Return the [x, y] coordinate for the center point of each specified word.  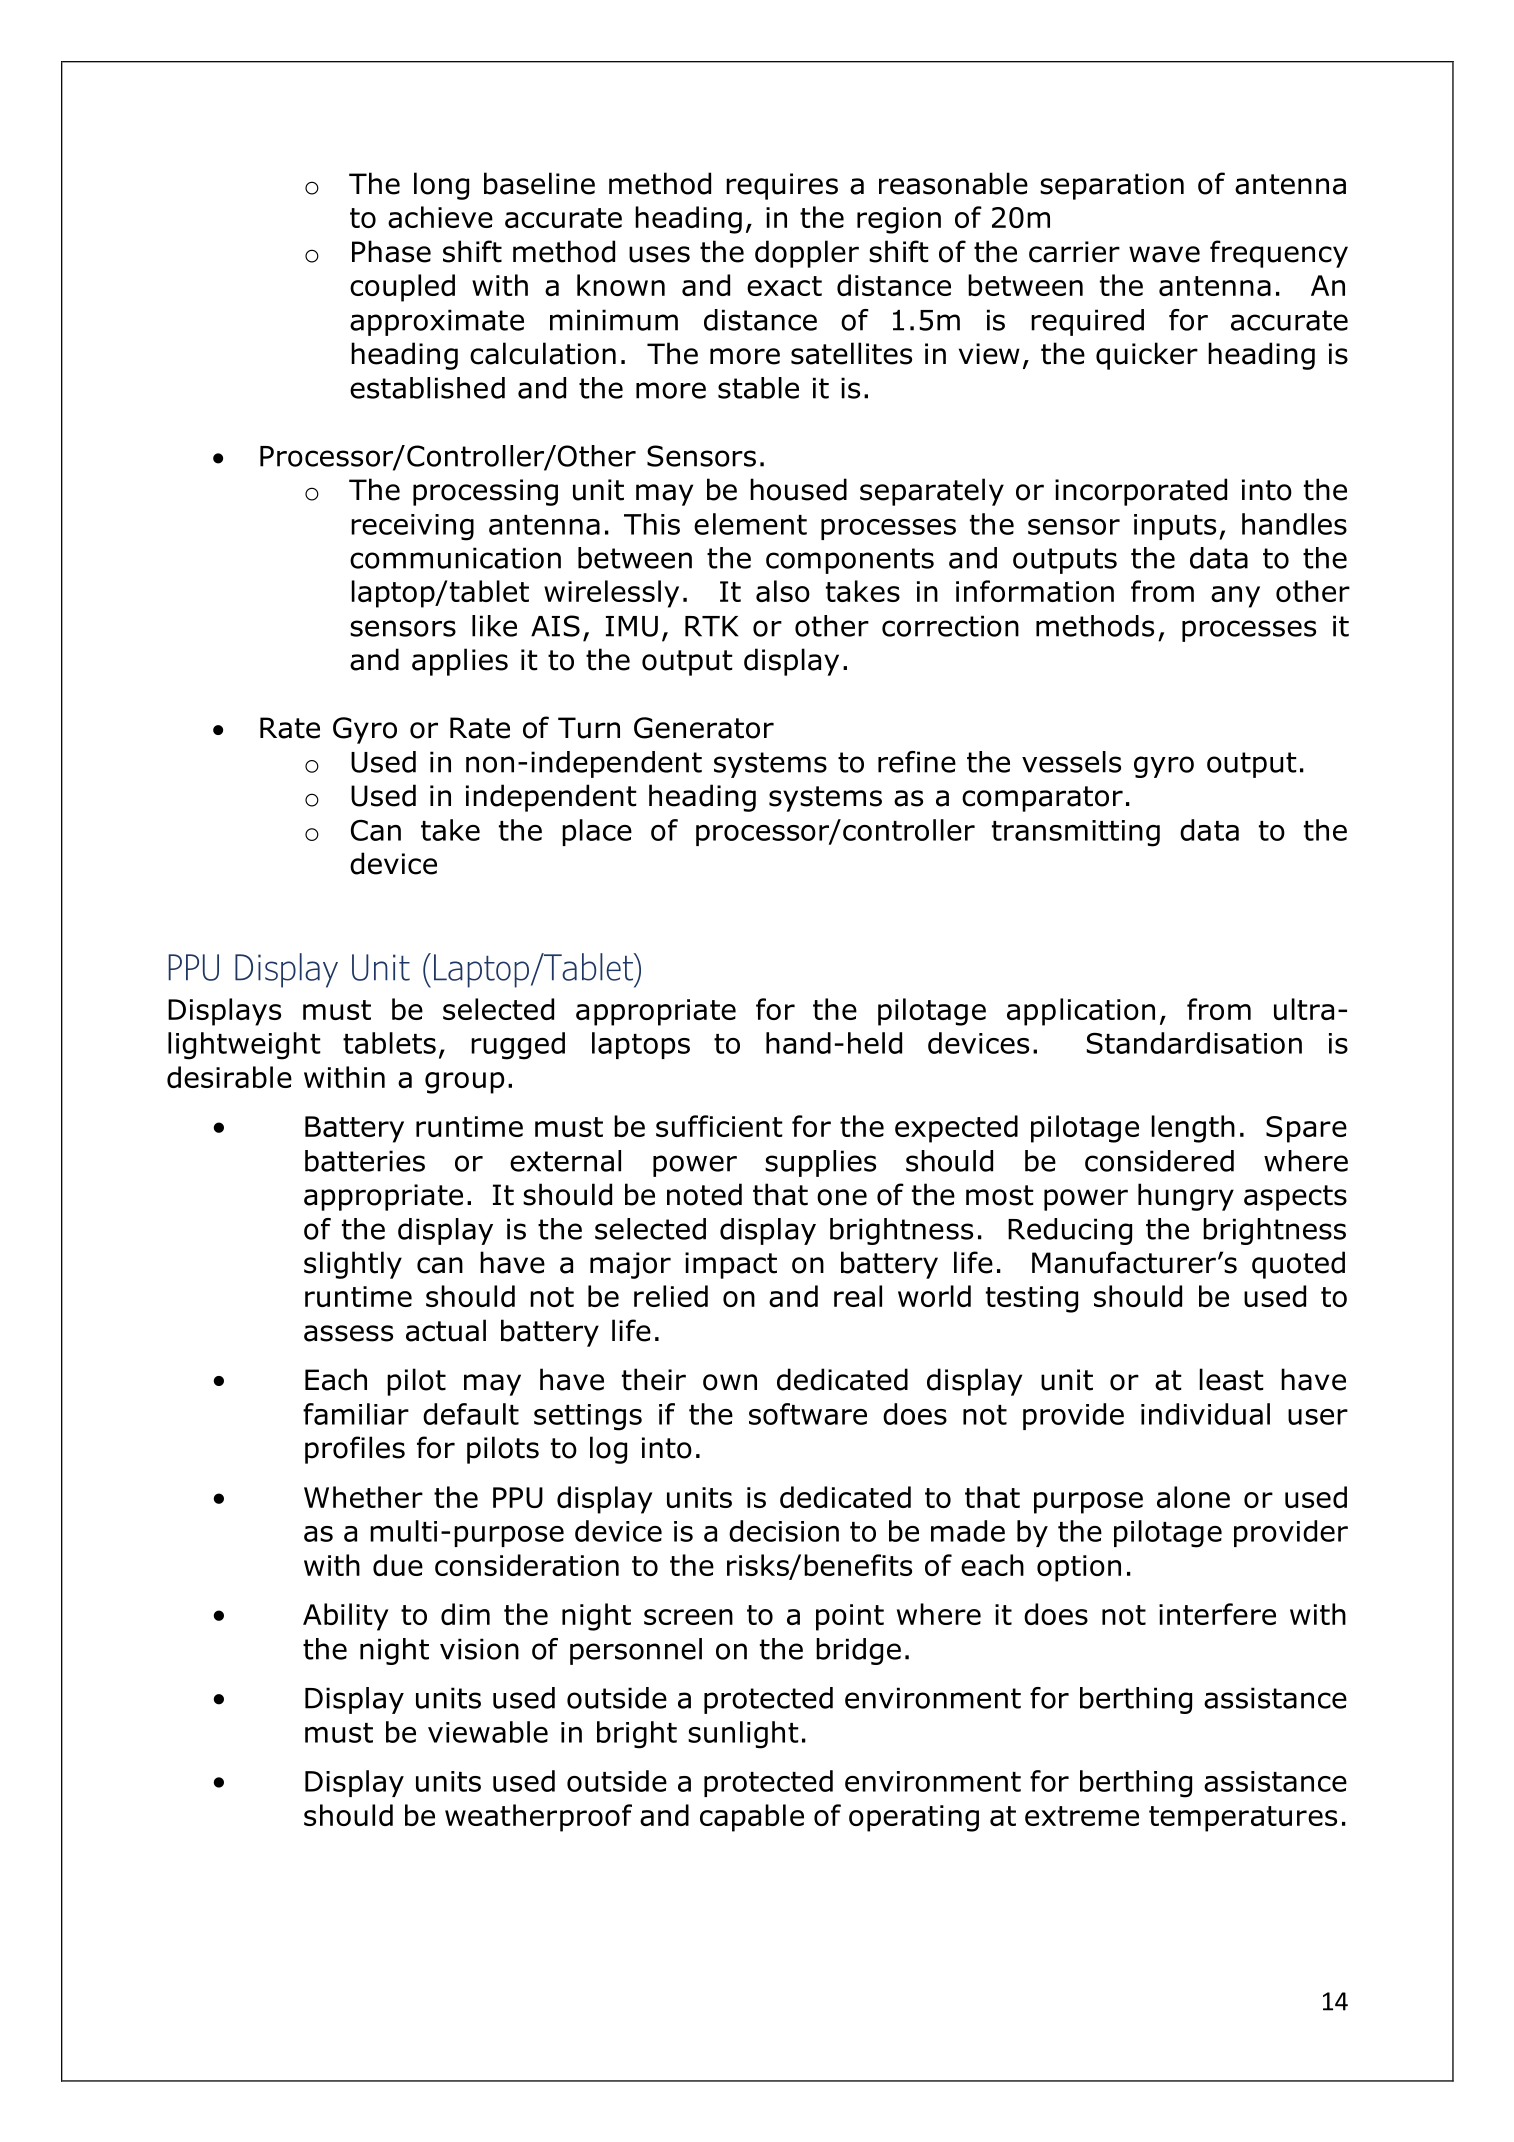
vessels [1071, 762]
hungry [1186, 1197]
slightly [353, 1265]
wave [1164, 254]
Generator [704, 728]
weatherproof [538, 1818]
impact [731, 1265]
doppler [807, 254]
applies [460, 662]
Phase [391, 251]
